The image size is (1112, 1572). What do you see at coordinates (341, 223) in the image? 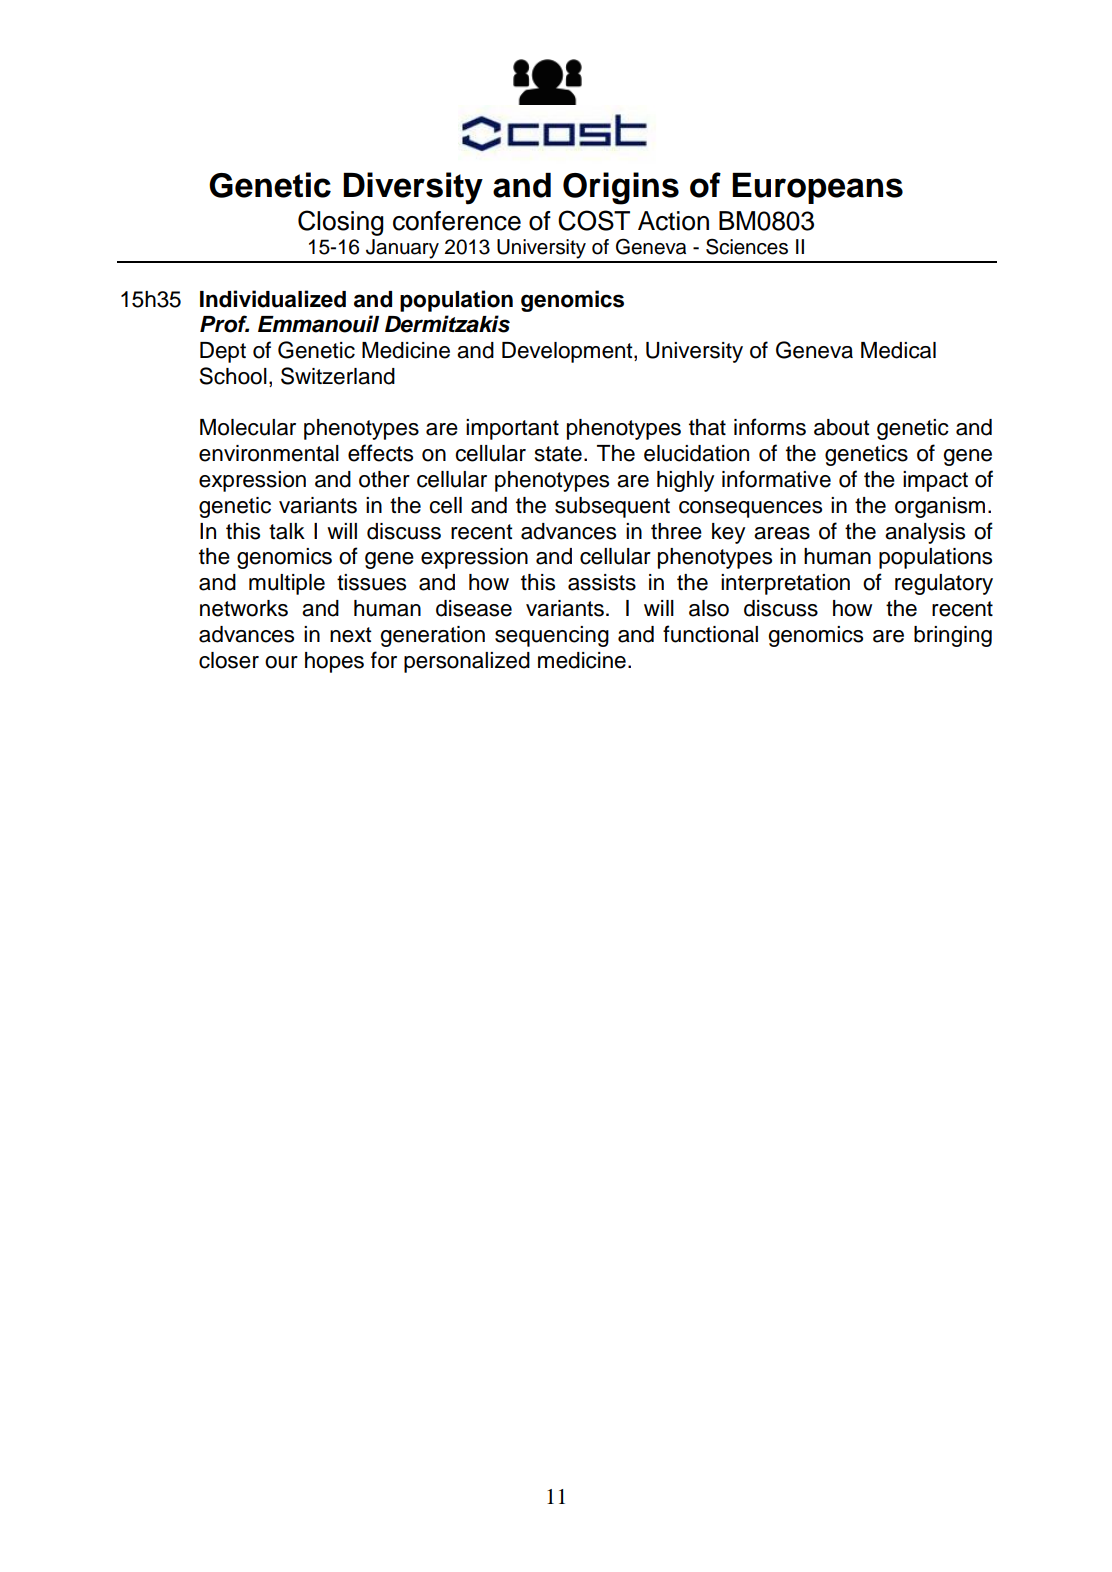
I see `Closing` at bounding box center [341, 223].
